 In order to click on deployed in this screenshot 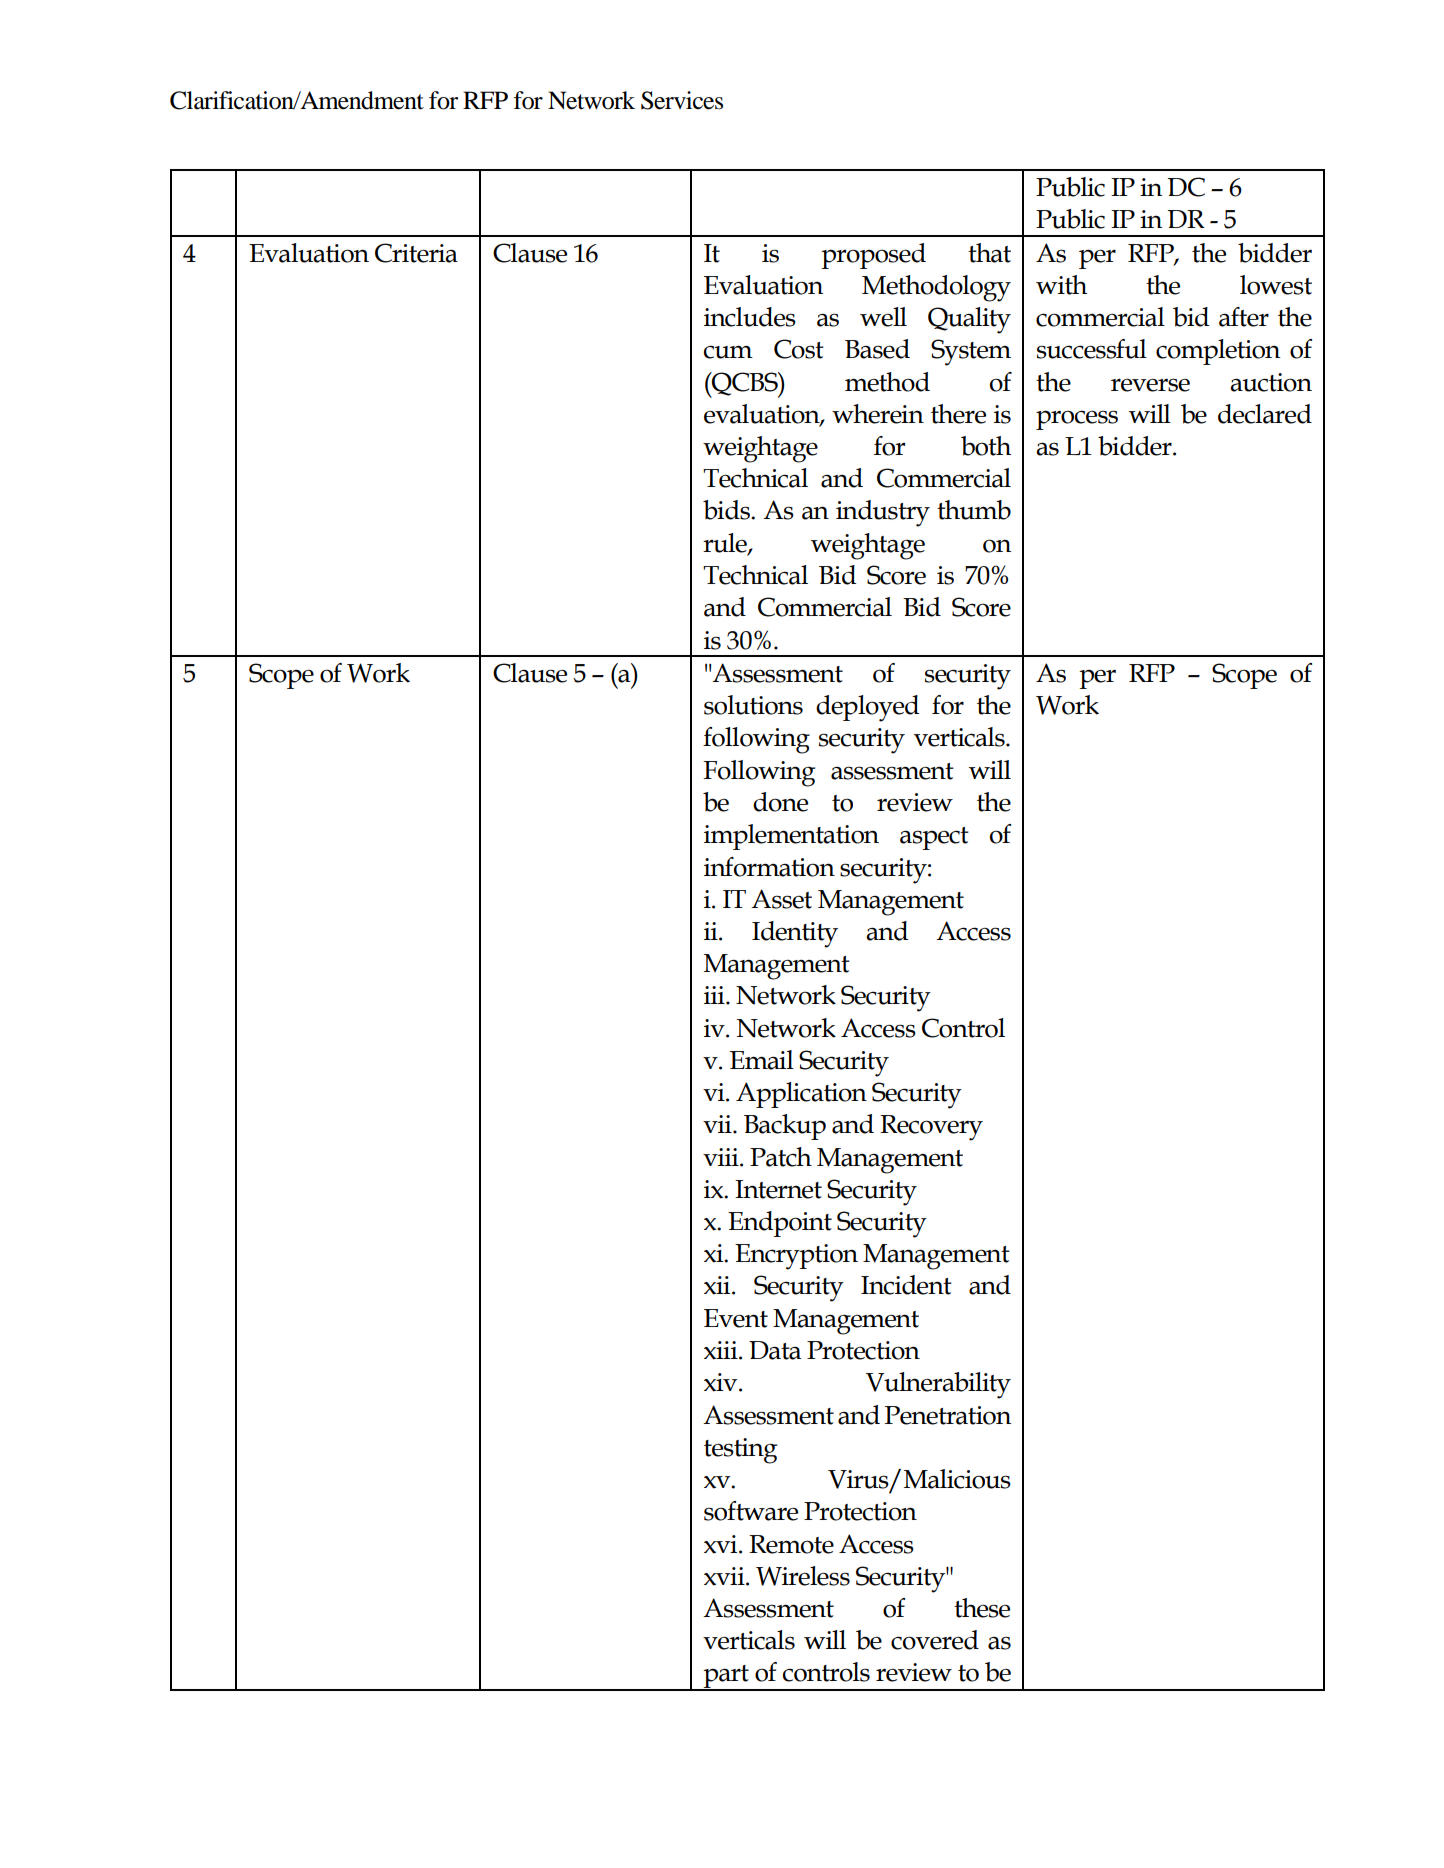, I will do `click(867, 708)`.
